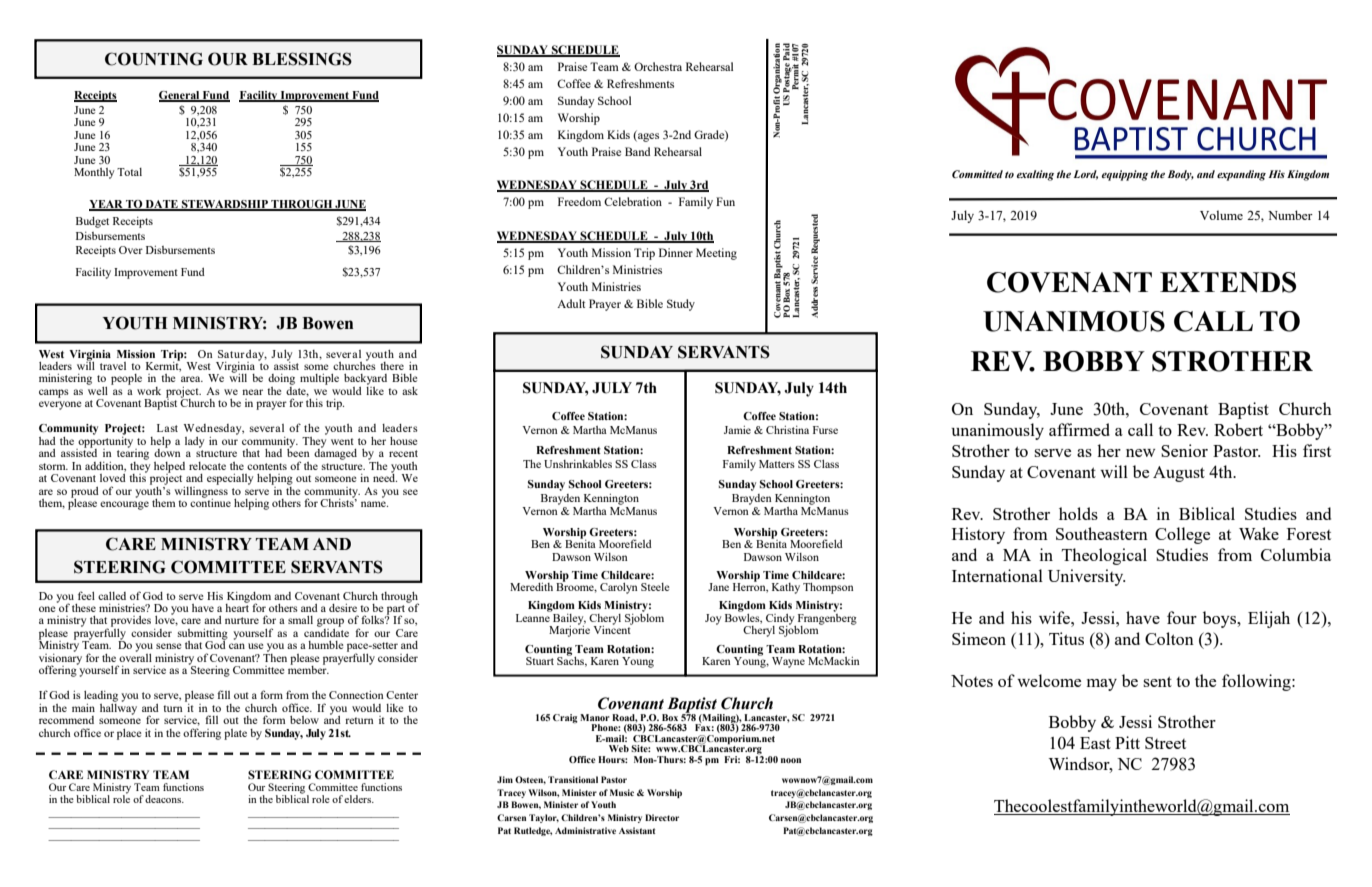  Describe the element at coordinates (681, 305) in the screenshot. I see `Study` at that location.
